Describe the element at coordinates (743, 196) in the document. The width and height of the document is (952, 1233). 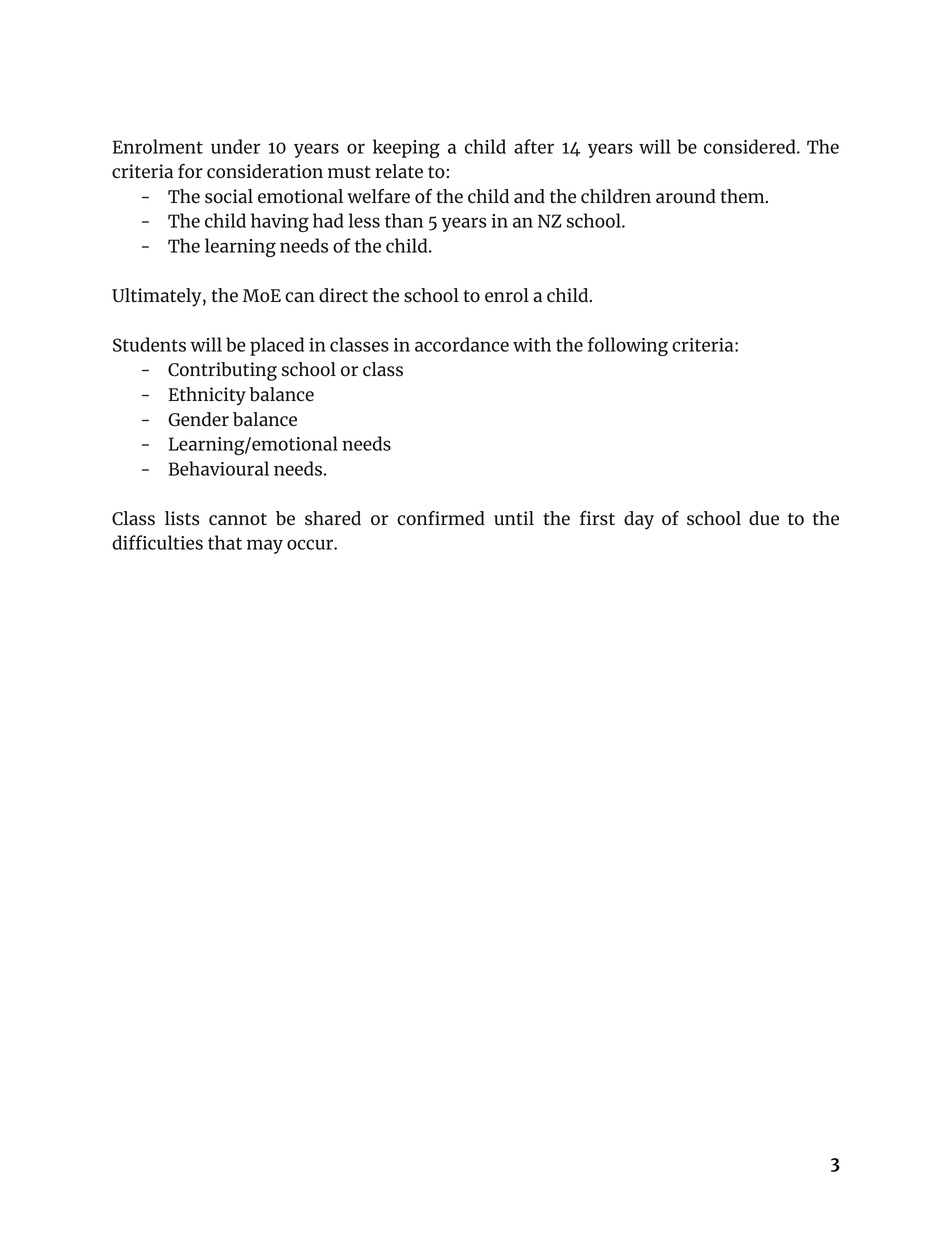
I see `them` at that location.
